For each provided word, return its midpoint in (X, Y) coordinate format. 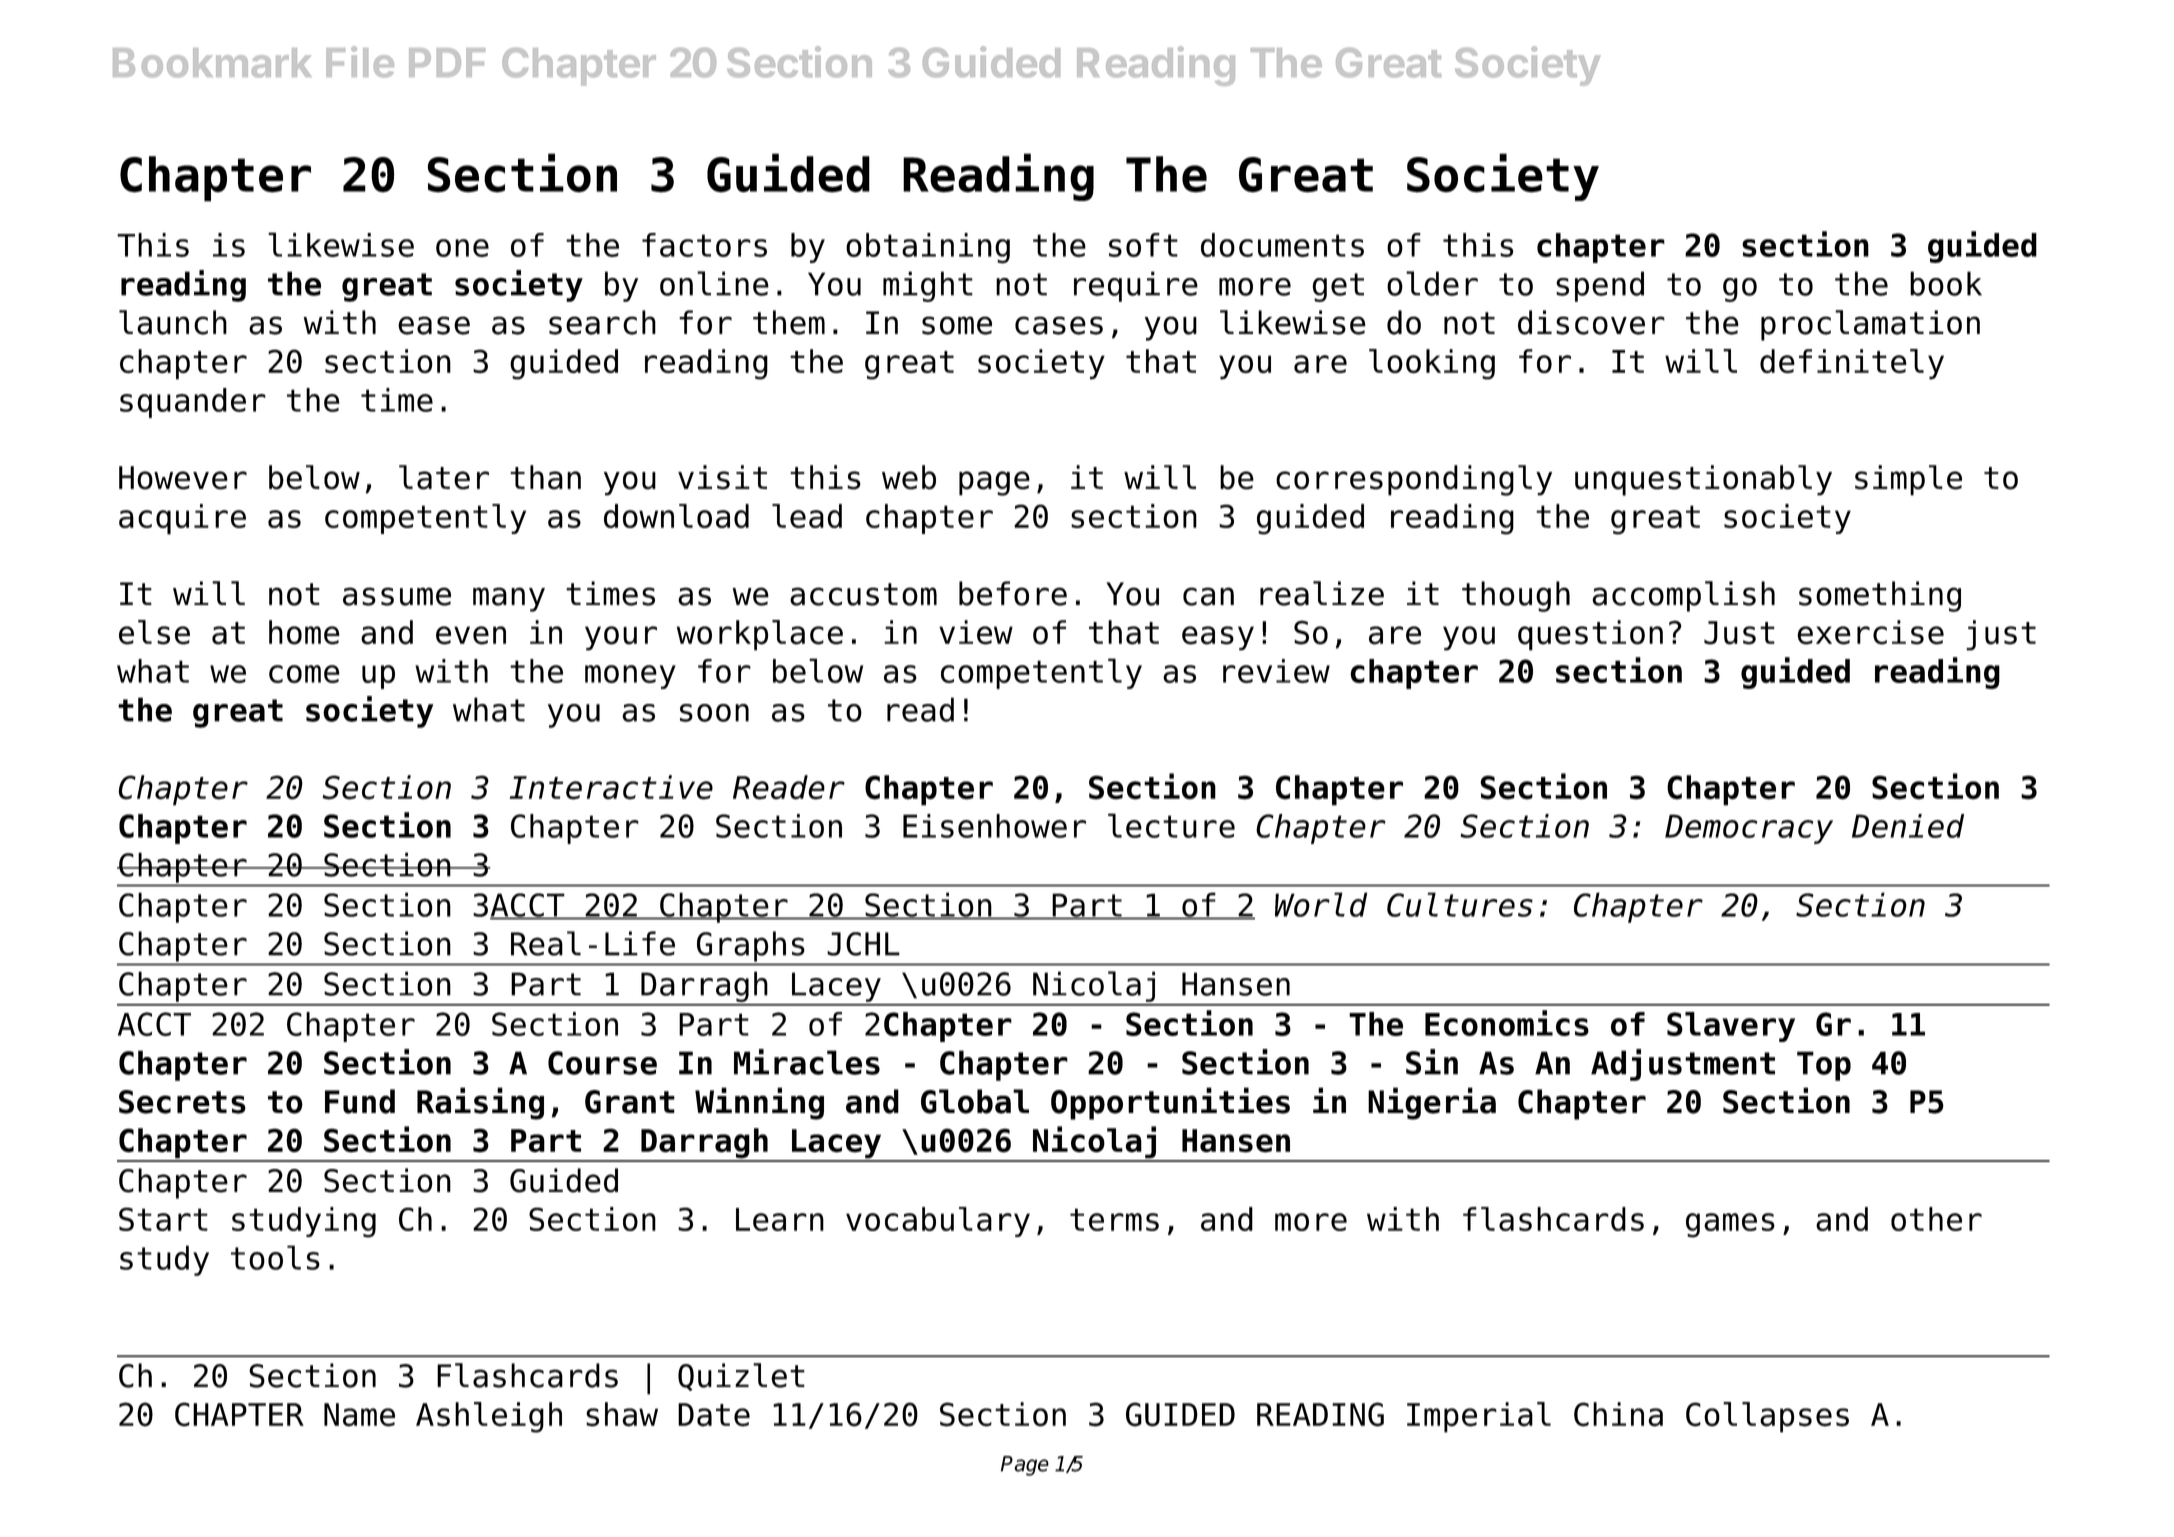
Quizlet (741, 1377)
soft (1143, 245)
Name (359, 1415)
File (360, 62)
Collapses (1767, 1417)
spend (1600, 286)
